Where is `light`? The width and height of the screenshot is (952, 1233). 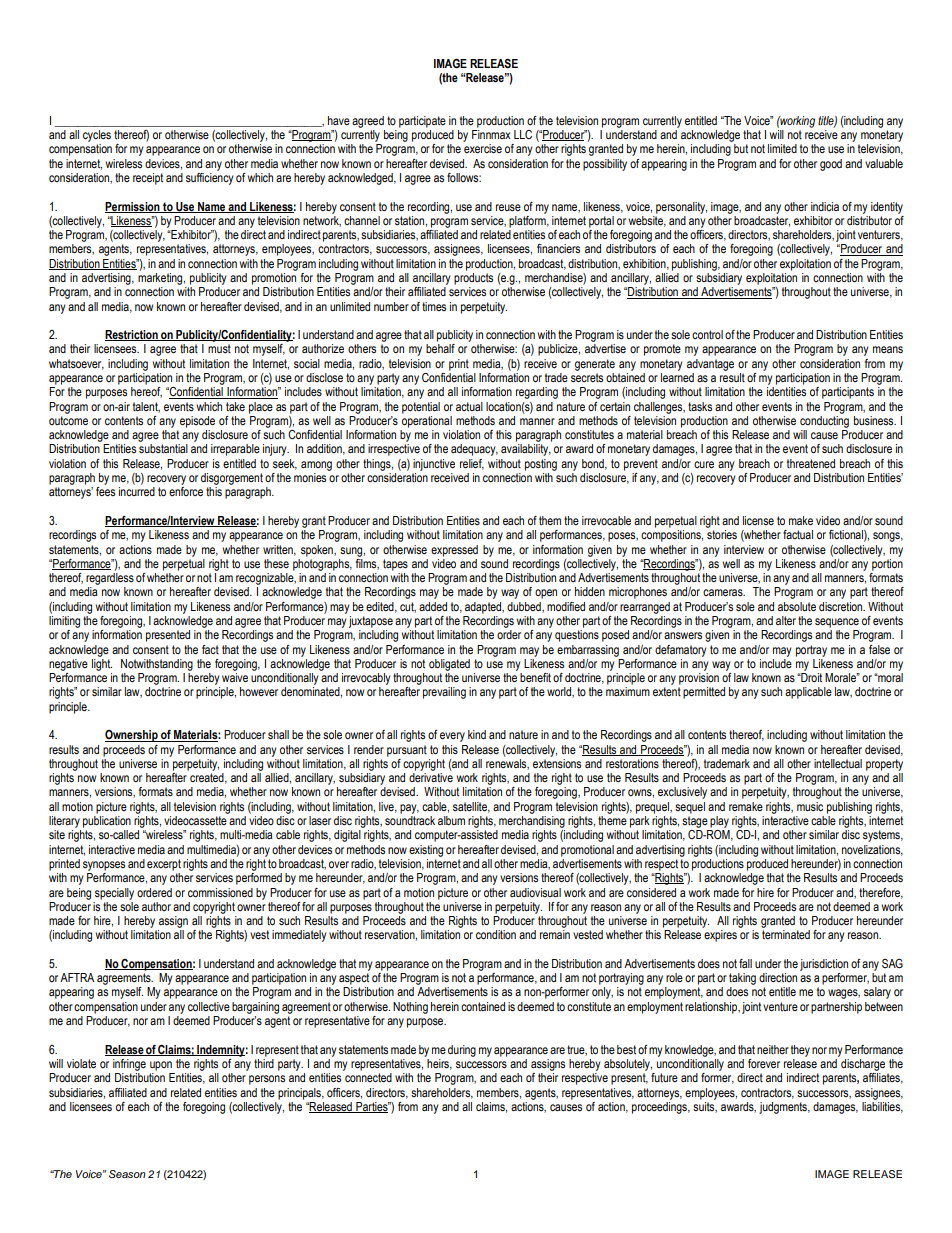 light is located at coordinates (102, 663).
